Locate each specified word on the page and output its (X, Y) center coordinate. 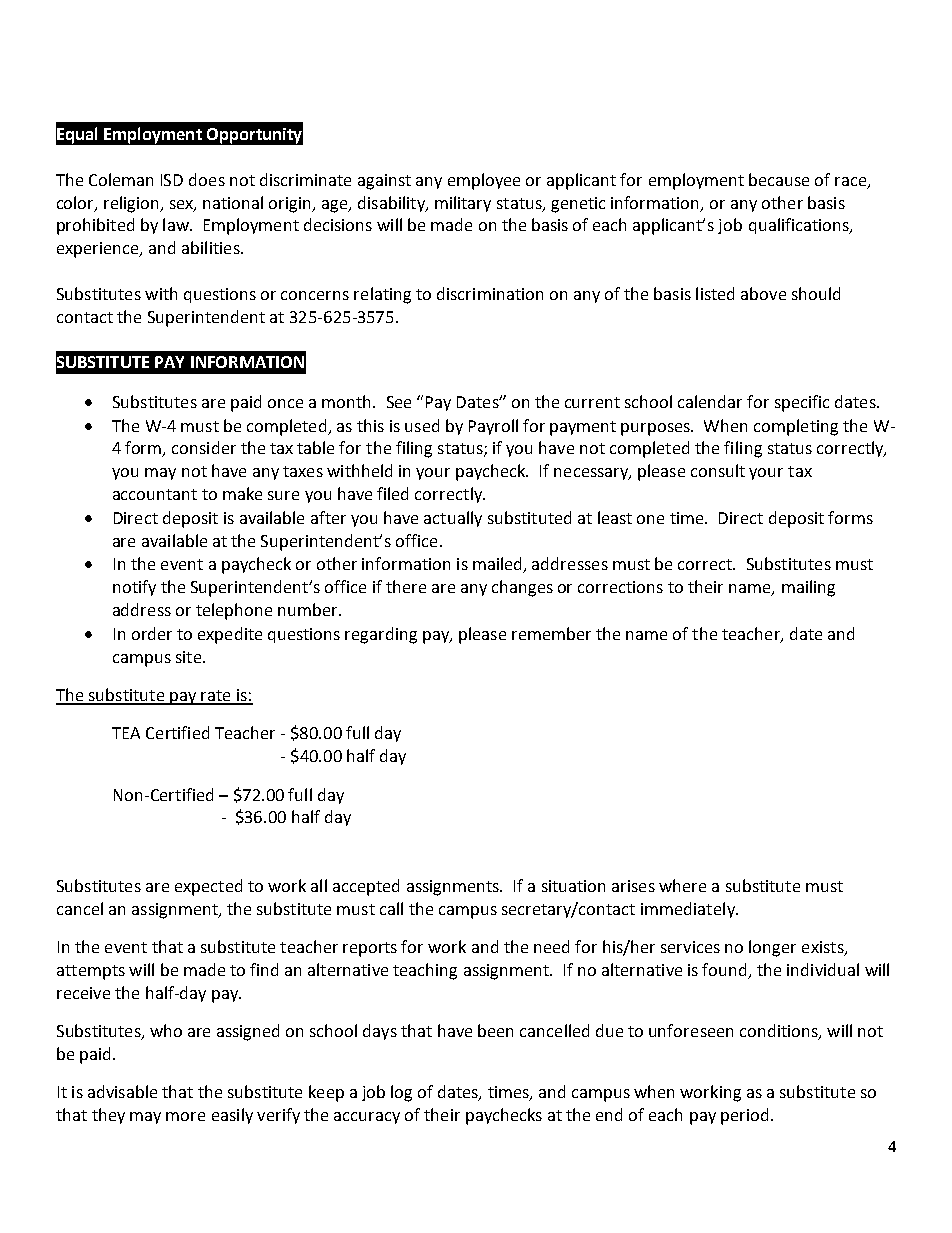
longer (772, 948)
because (779, 179)
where (682, 885)
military (463, 204)
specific (802, 403)
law (177, 224)
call (391, 908)
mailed (499, 565)
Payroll (493, 427)
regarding (381, 635)
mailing (808, 588)
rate (216, 697)
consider (204, 447)
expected (208, 887)
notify (134, 588)
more (185, 1116)
